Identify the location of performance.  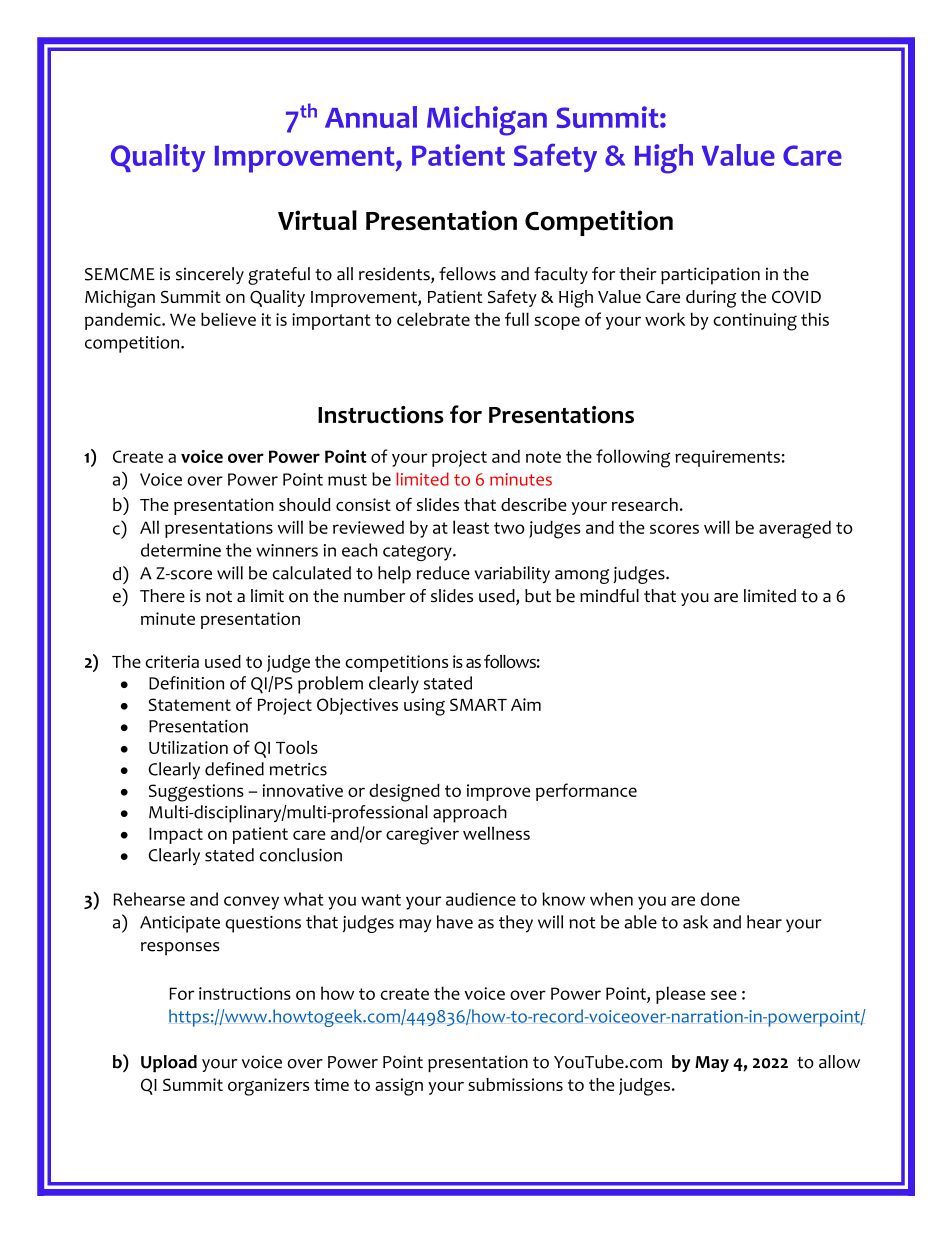
(586, 792).
